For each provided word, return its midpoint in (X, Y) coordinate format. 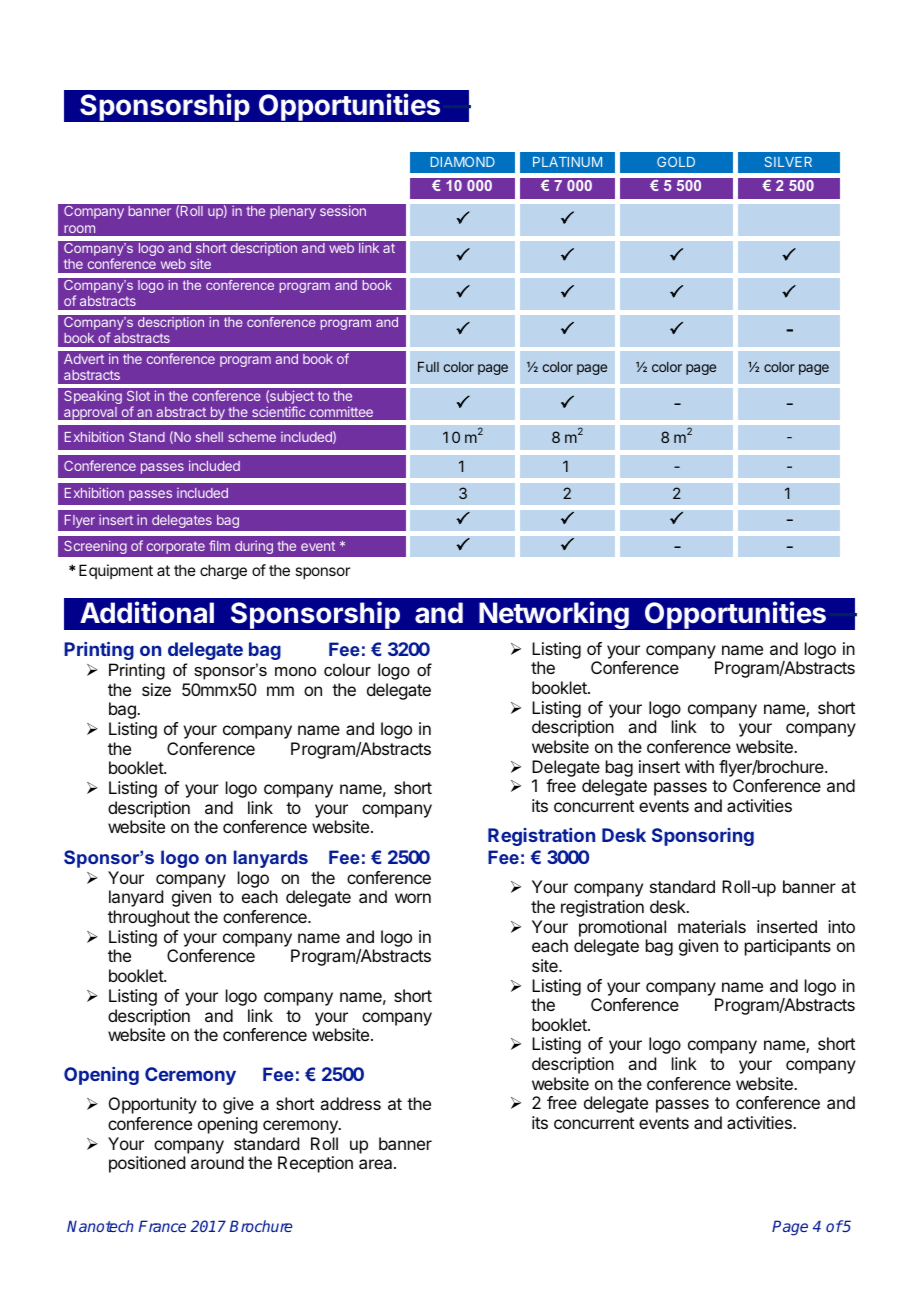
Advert (84, 359)
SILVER (788, 162)
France (162, 1226)
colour (347, 669)
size (156, 689)
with (699, 766)
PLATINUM (567, 162)
